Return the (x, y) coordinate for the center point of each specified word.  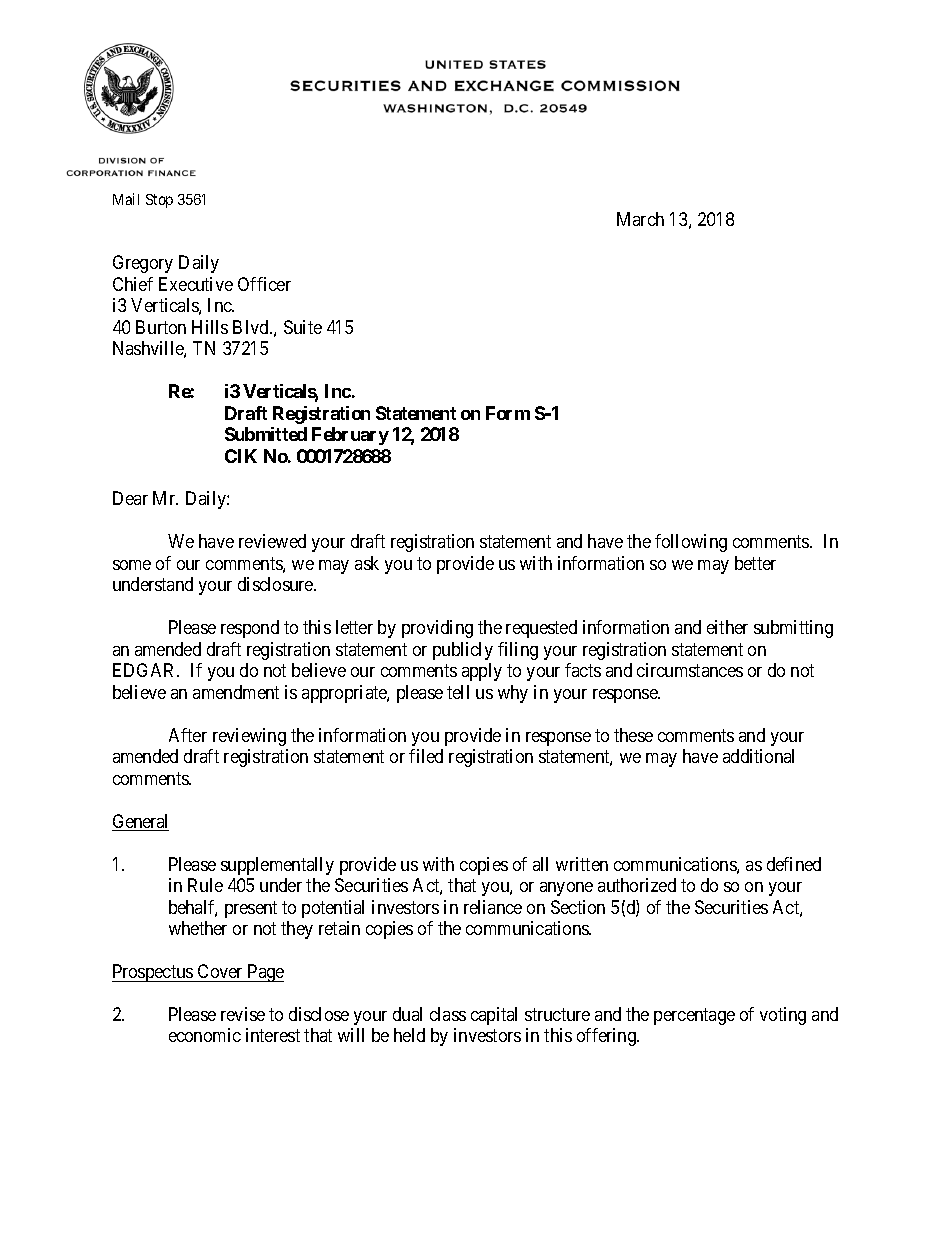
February (350, 436)
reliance (493, 907)
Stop (159, 201)
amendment (236, 692)
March (640, 219)
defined (794, 864)
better (755, 563)
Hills (210, 327)
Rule (205, 885)
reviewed (272, 541)
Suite (303, 327)
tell (458, 692)
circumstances (690, 670)
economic (205, 1035)
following (691, 543)
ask (367, 563)
